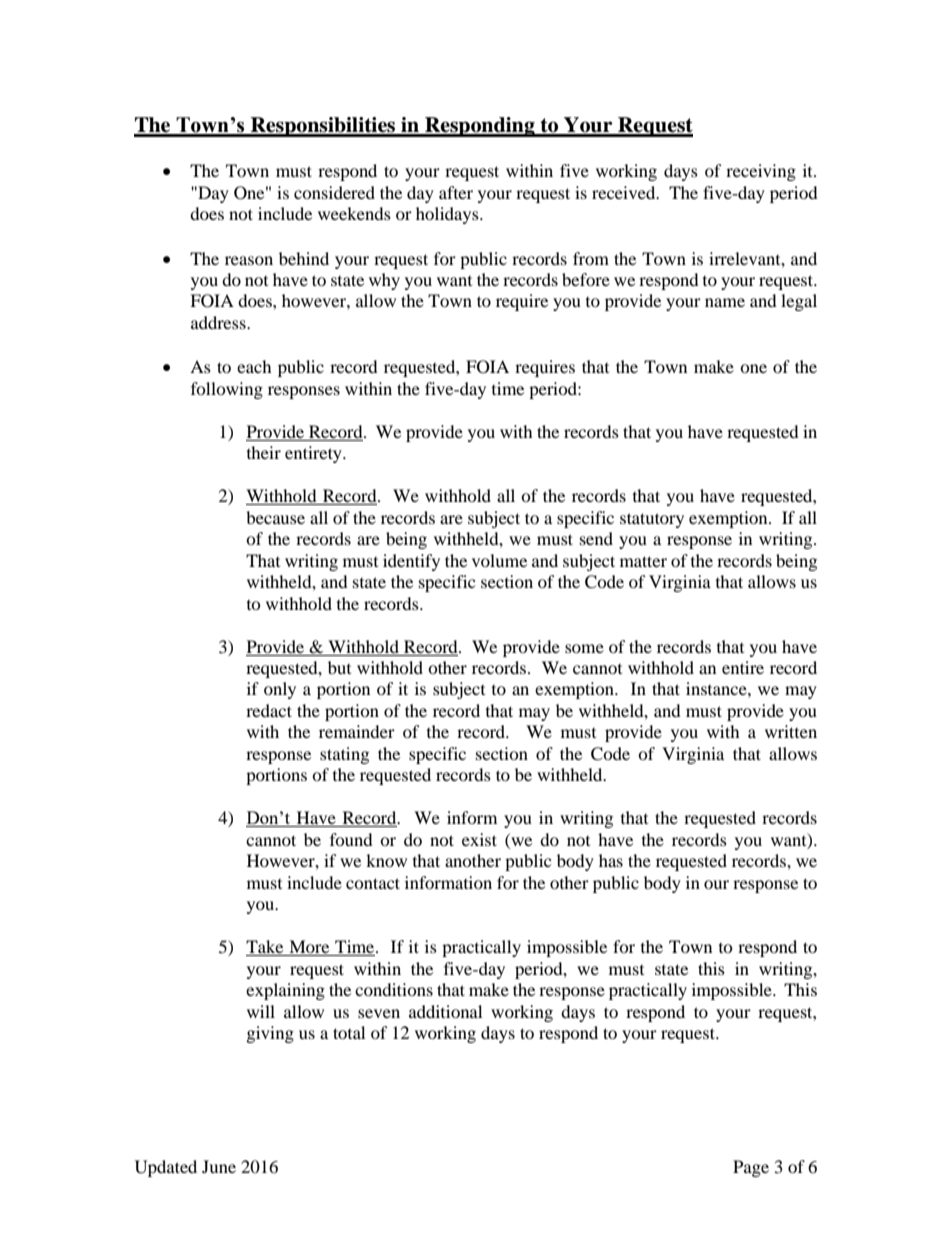  What do you see at coordinates (219, 1166) in the image?
I see `June` at bounding box center [219, 1166].
